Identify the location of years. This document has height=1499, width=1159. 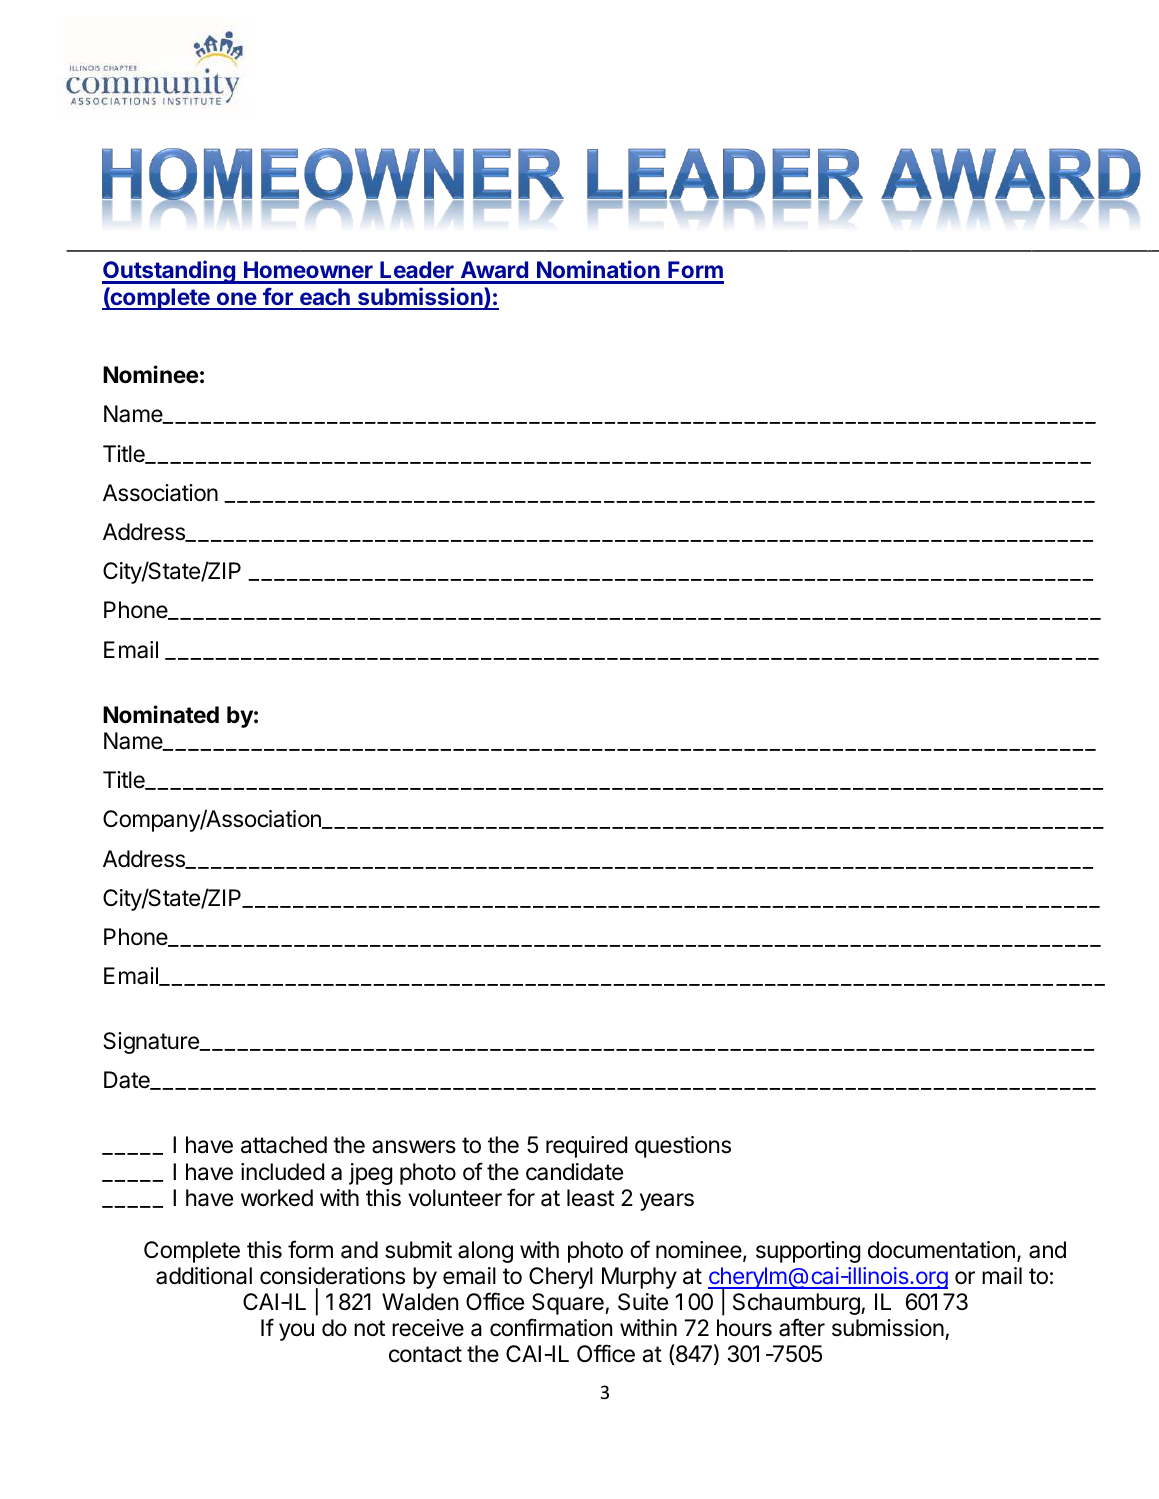
(667, 1202).
